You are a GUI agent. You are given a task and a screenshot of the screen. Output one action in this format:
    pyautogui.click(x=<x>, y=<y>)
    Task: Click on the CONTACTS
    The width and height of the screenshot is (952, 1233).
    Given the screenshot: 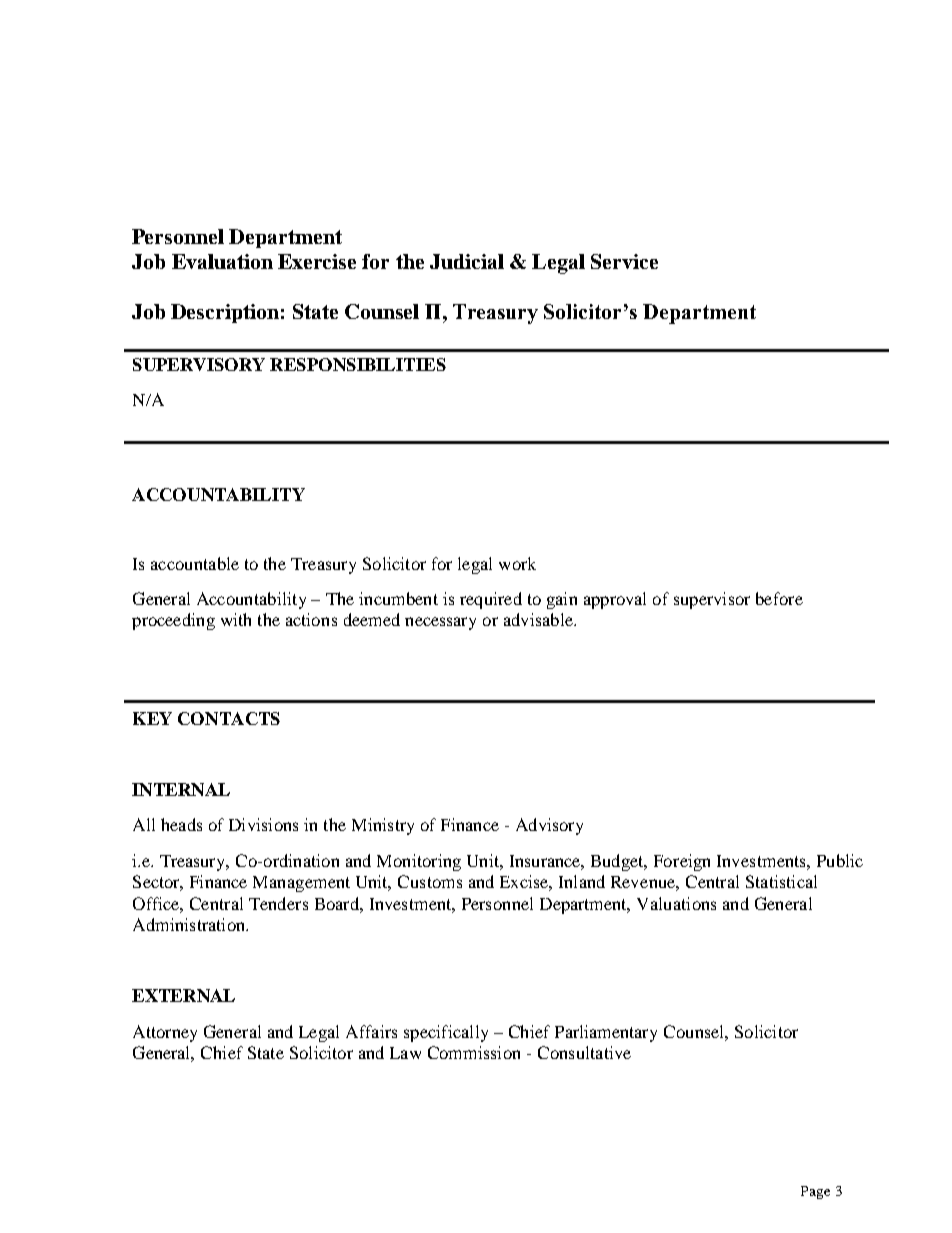 What is the action you would take?
    pyautogui.click(x=229, y=718)
